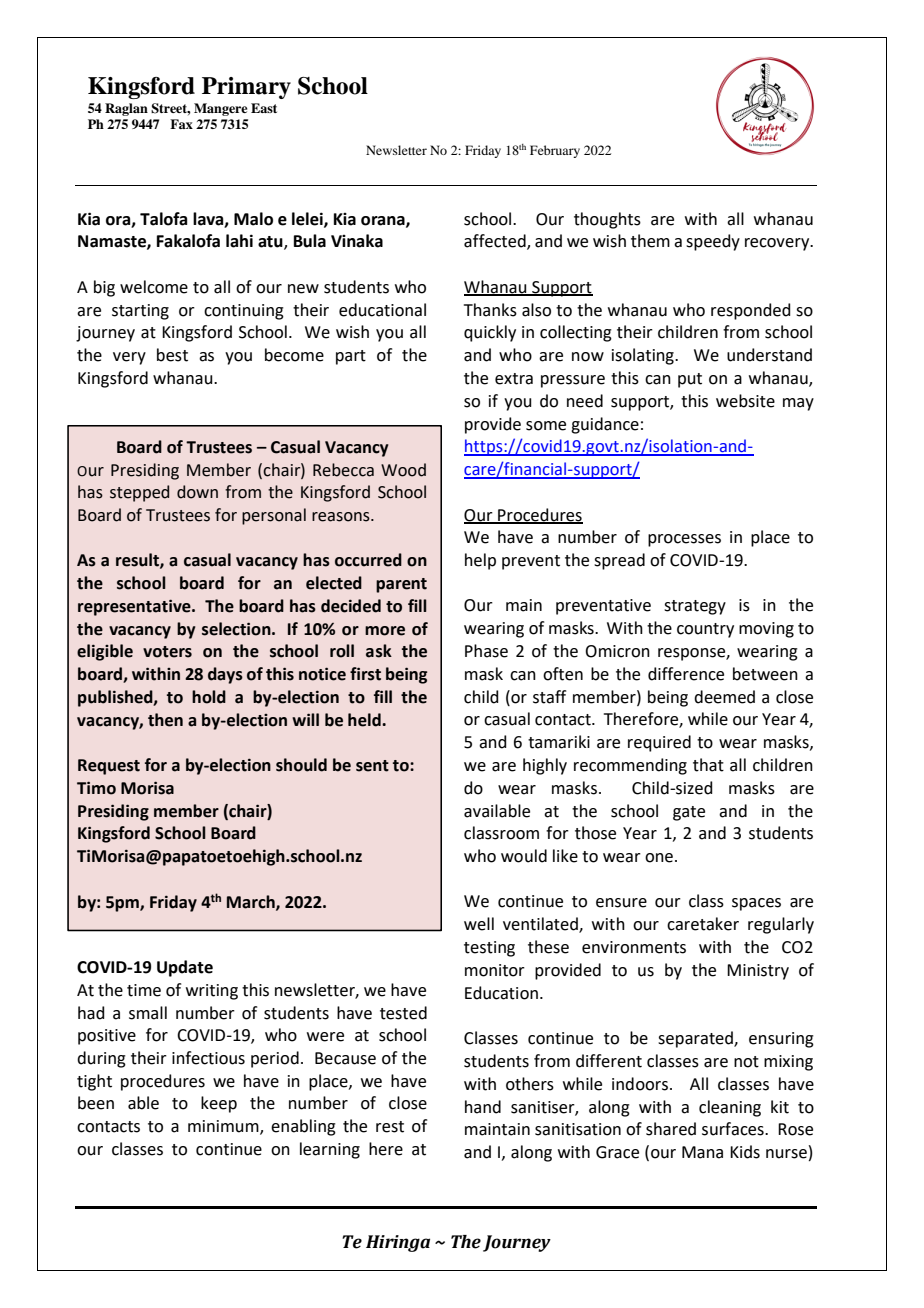  What do you see at coordinates (713, 242) in the page?
I see `speedy` at bounding box center [713, 242].
